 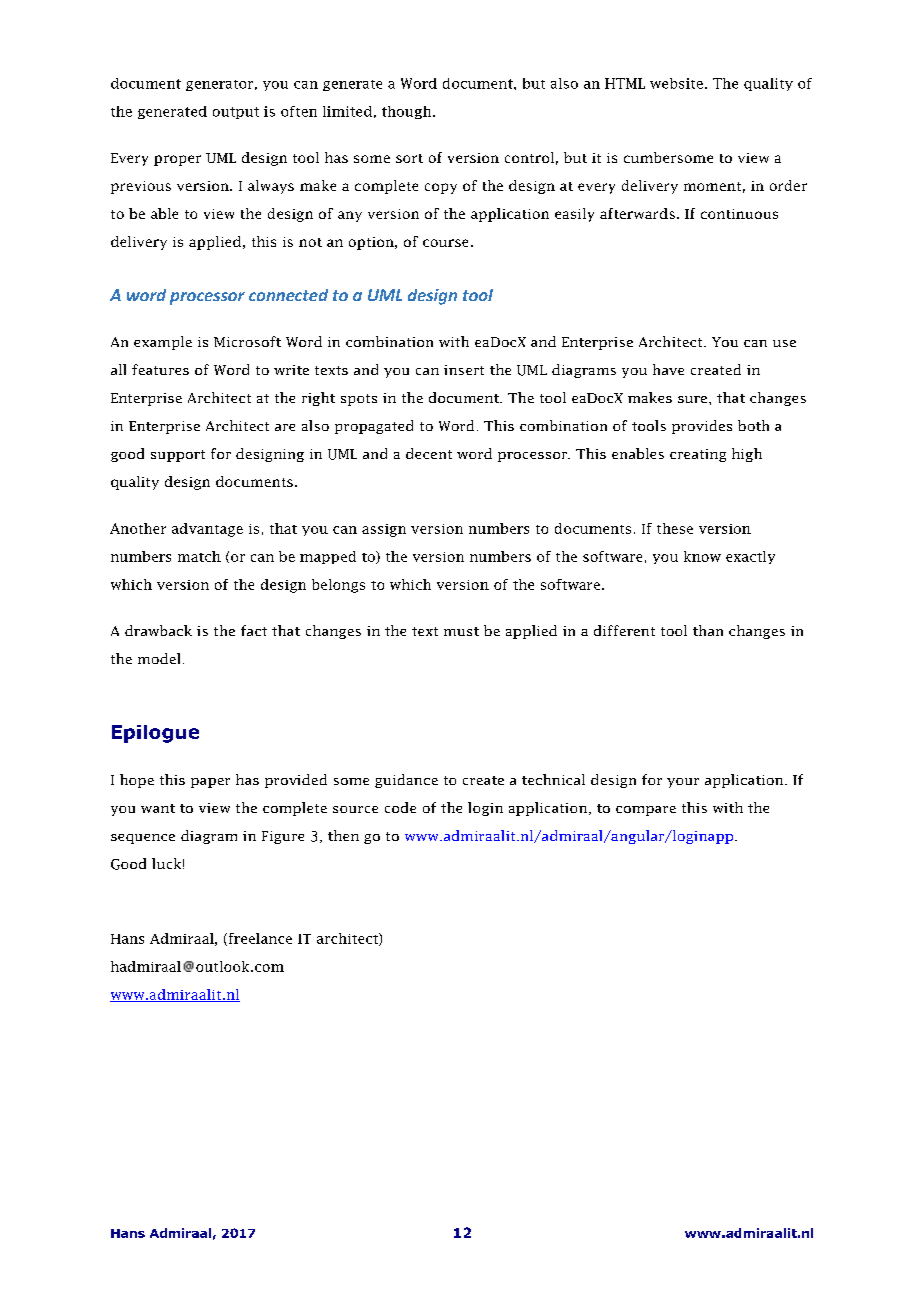 I want to click on guidance, so click(x=406, y=781).
